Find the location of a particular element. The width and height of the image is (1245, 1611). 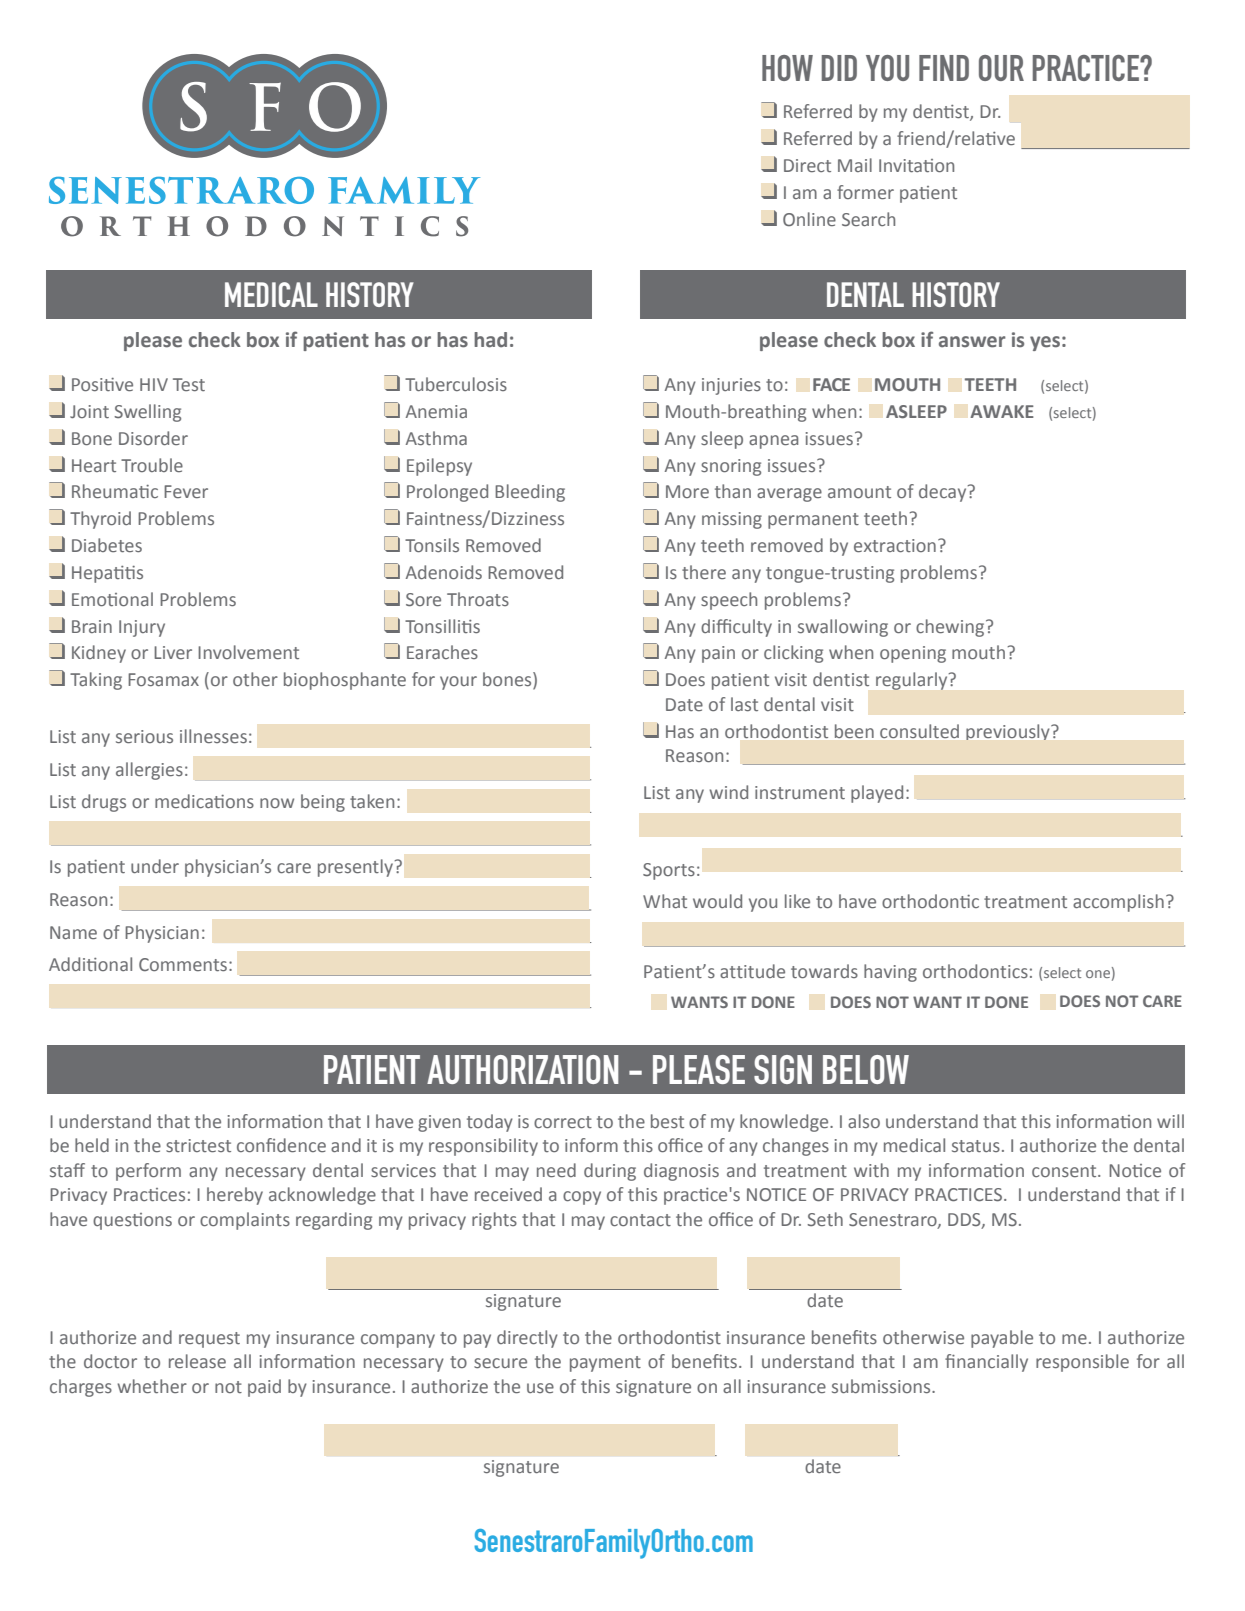

best is located at coordinates (667, 1121).
